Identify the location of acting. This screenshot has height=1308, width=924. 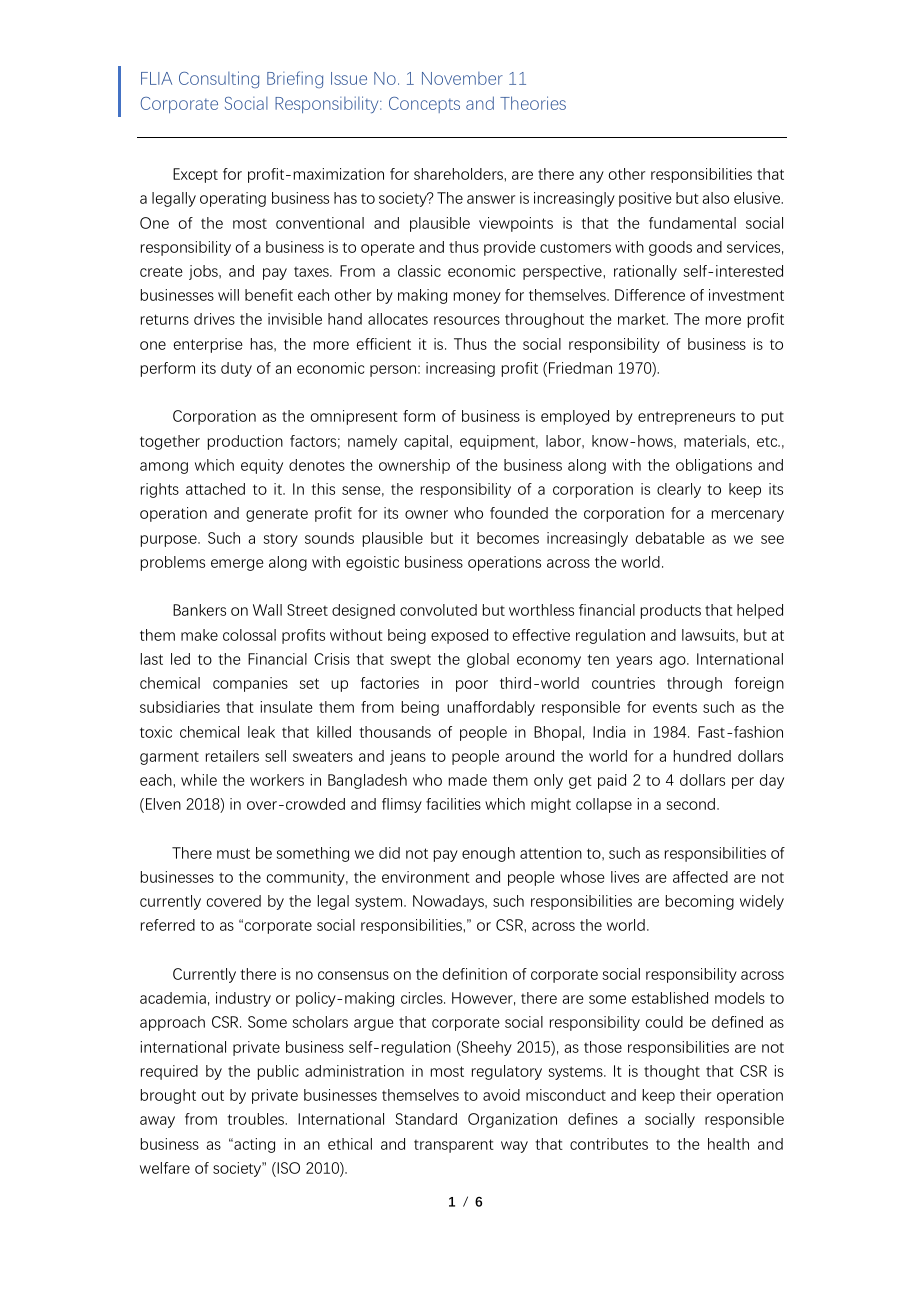
(253, 1145).
